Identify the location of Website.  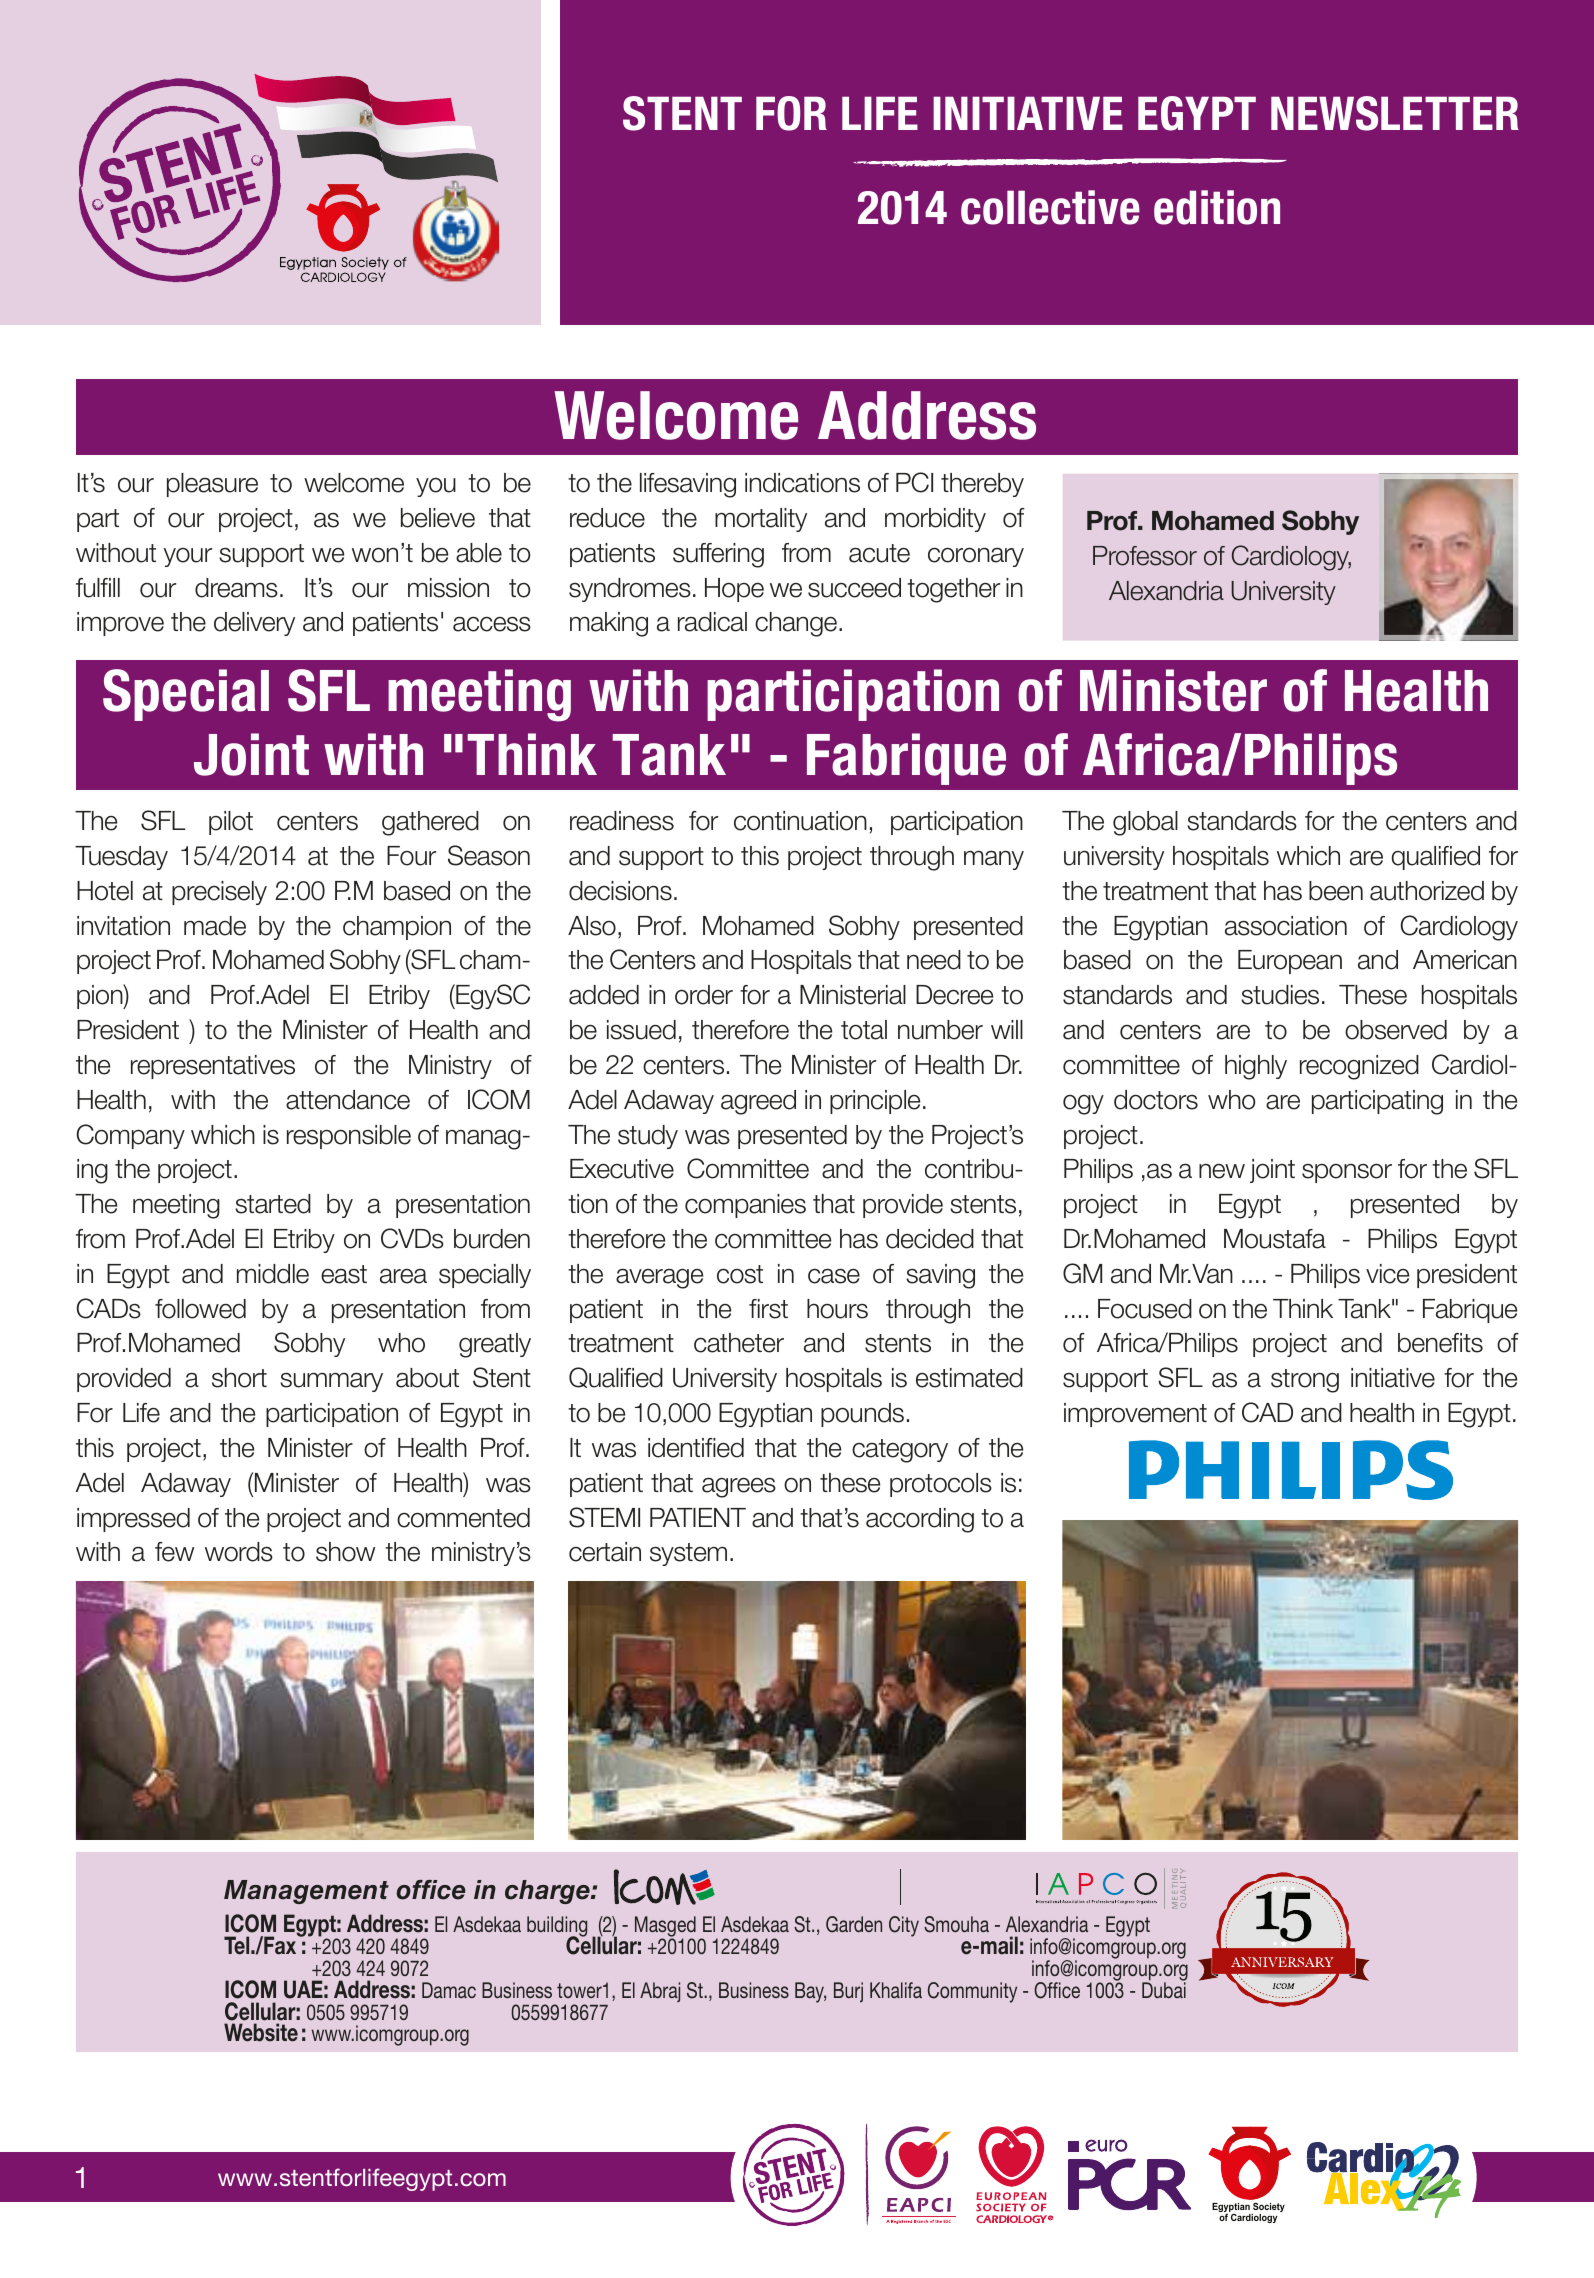
(261, 2032).
